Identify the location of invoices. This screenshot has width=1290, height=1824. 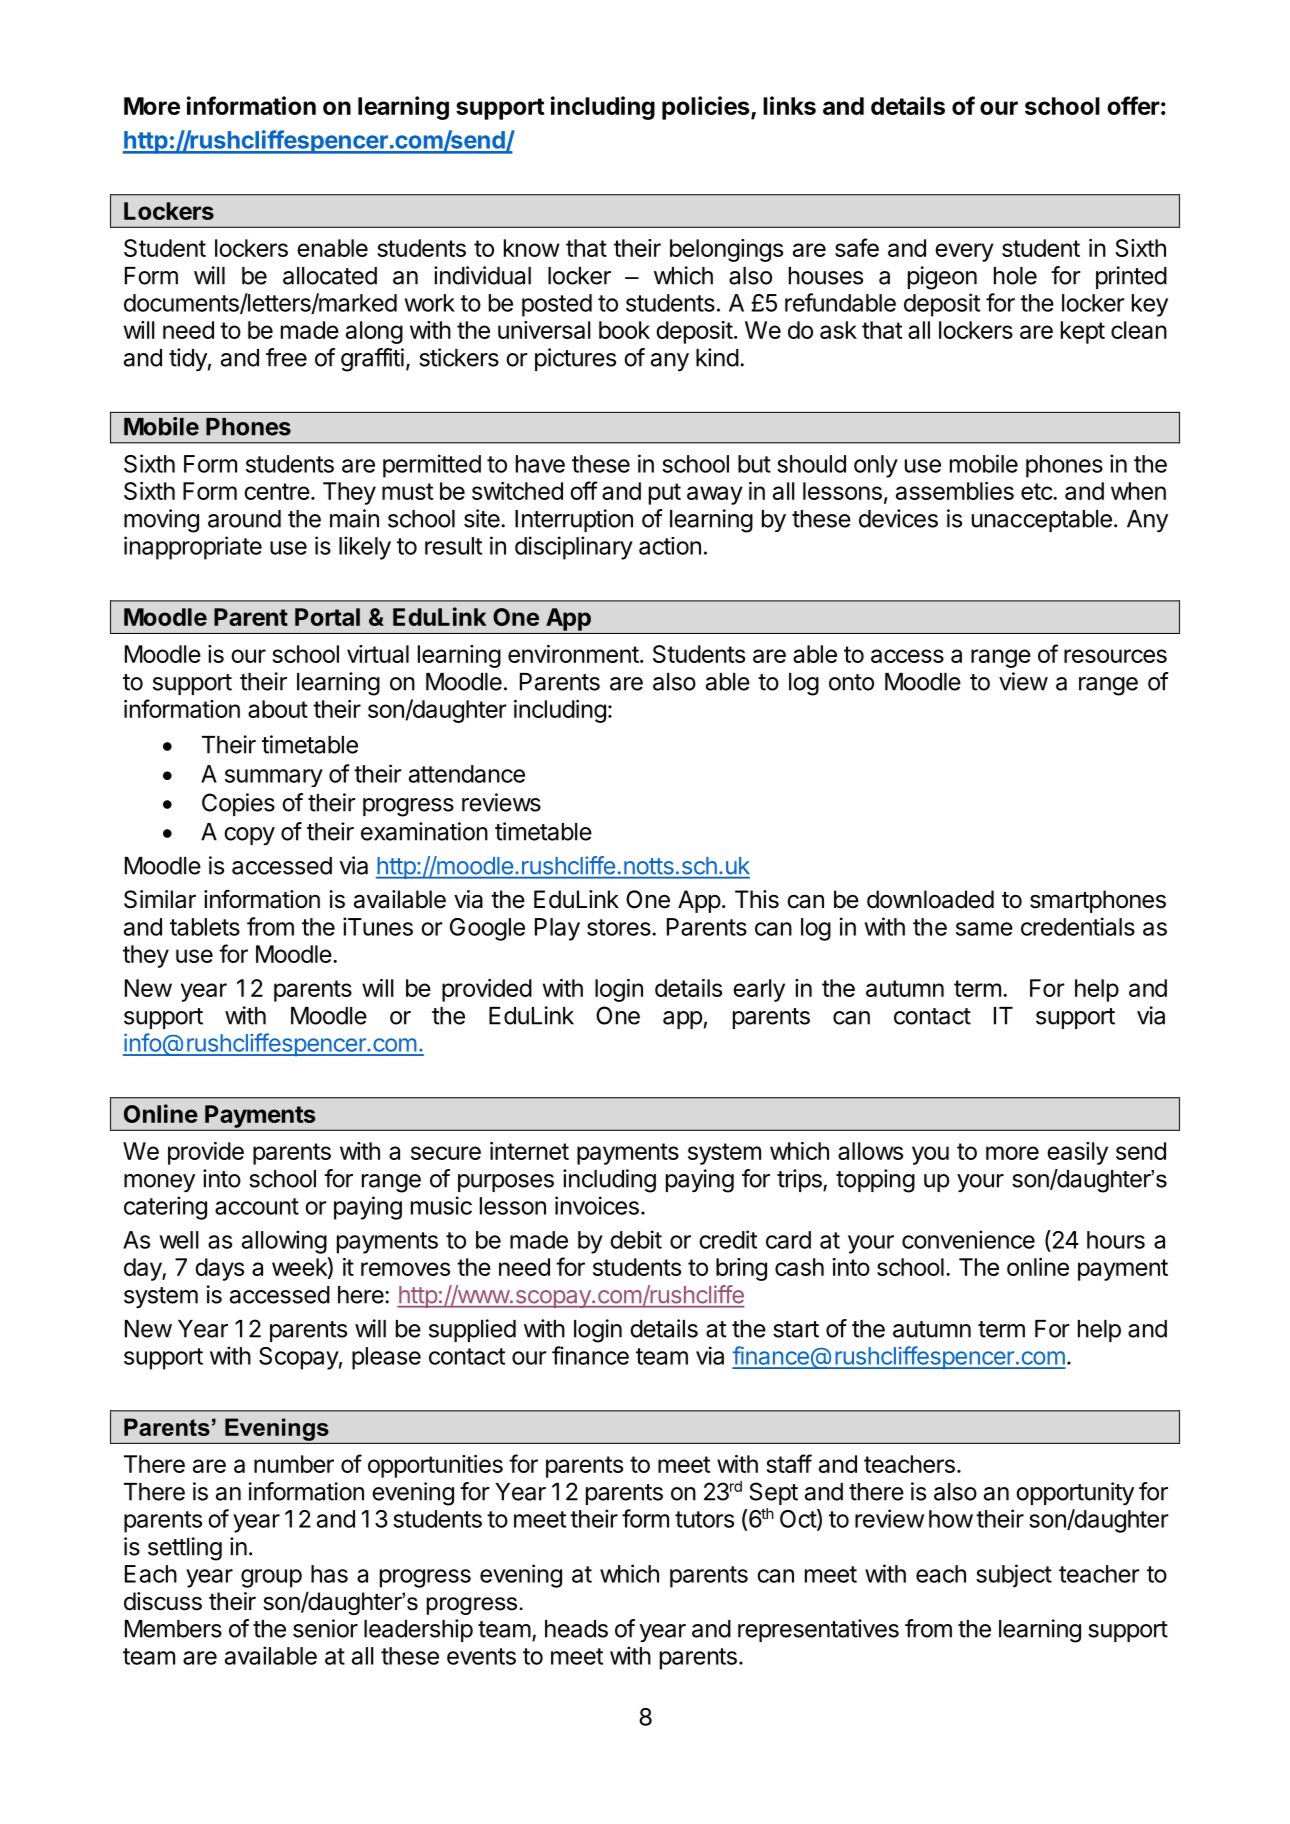
(597, 1205).
